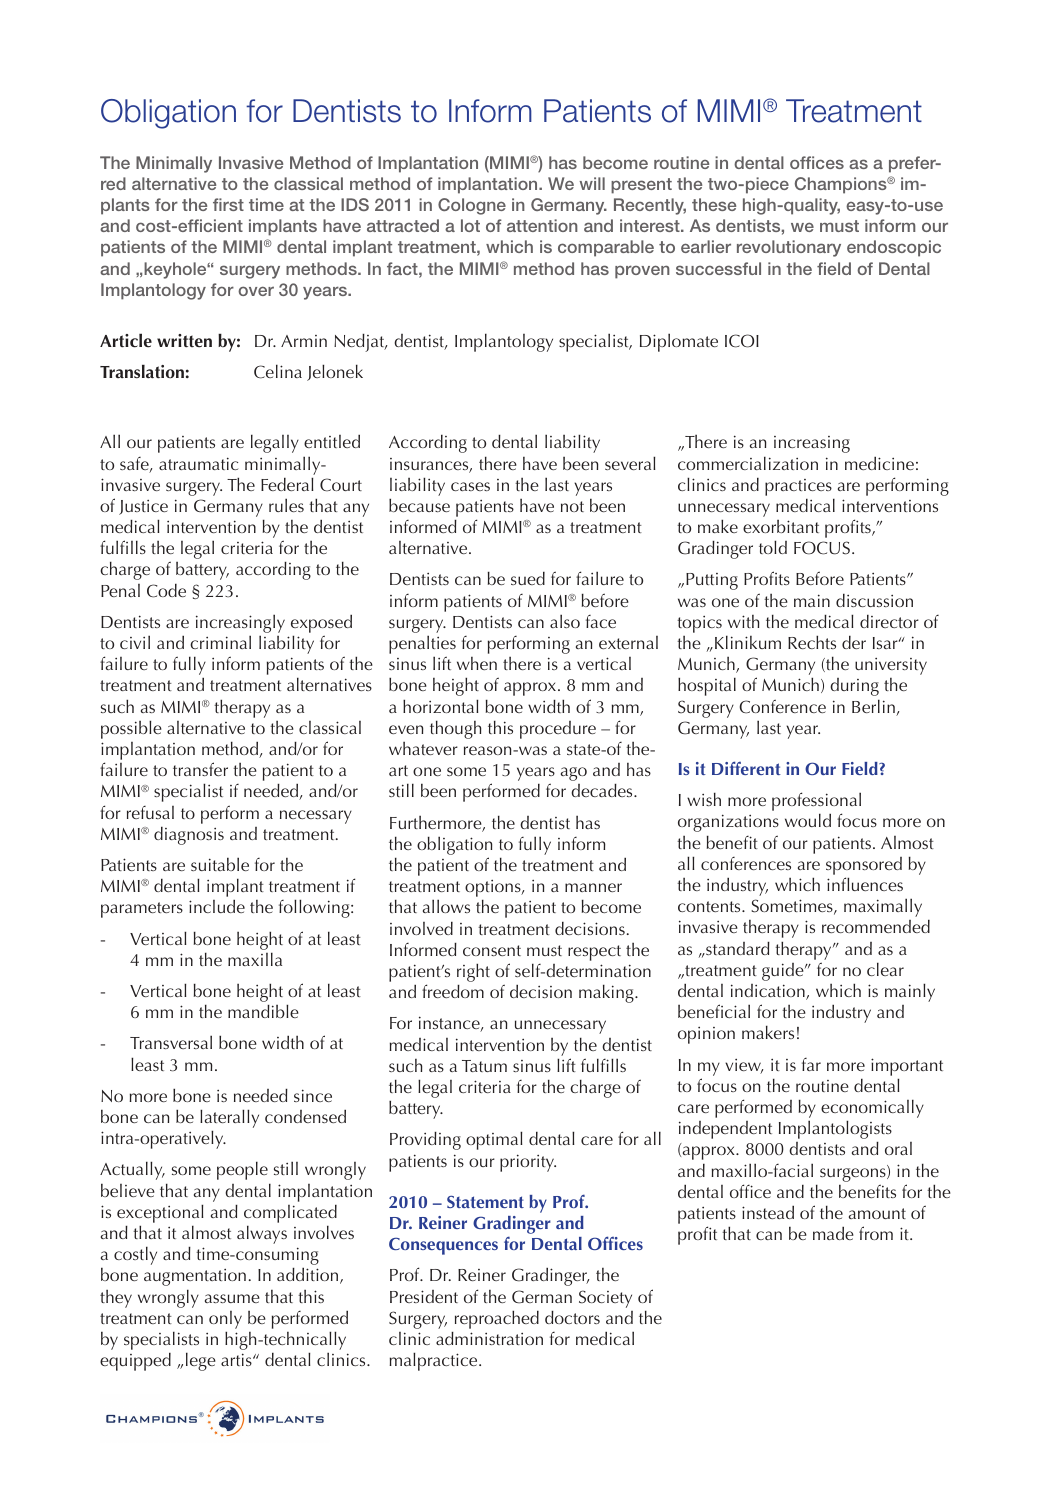 This screenshot has height=1487, width=1051. Describe the element at coordinates (574, 774) in the screenshot. I see `ago` at that location.
